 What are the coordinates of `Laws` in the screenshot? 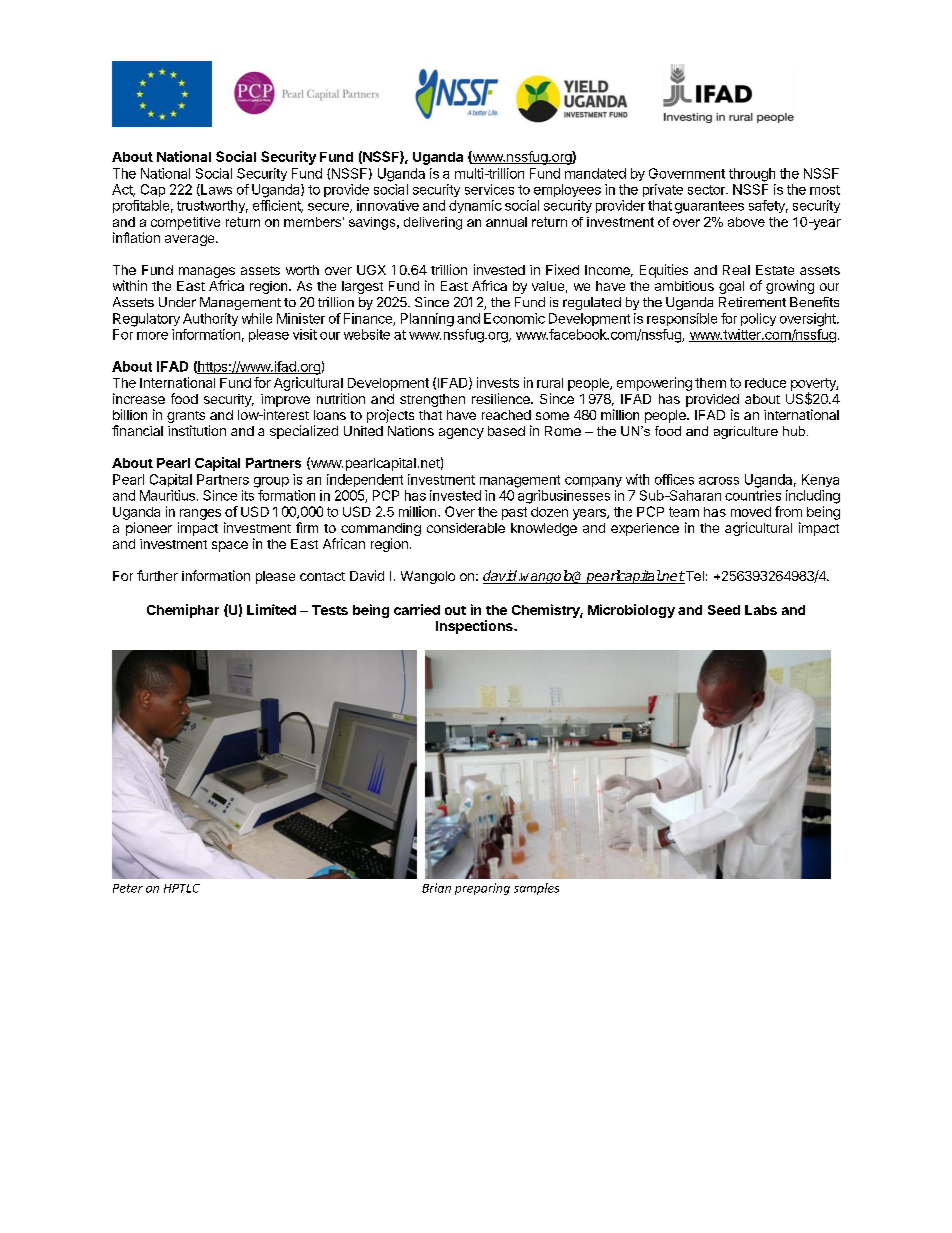 It's located at (215, 190).
